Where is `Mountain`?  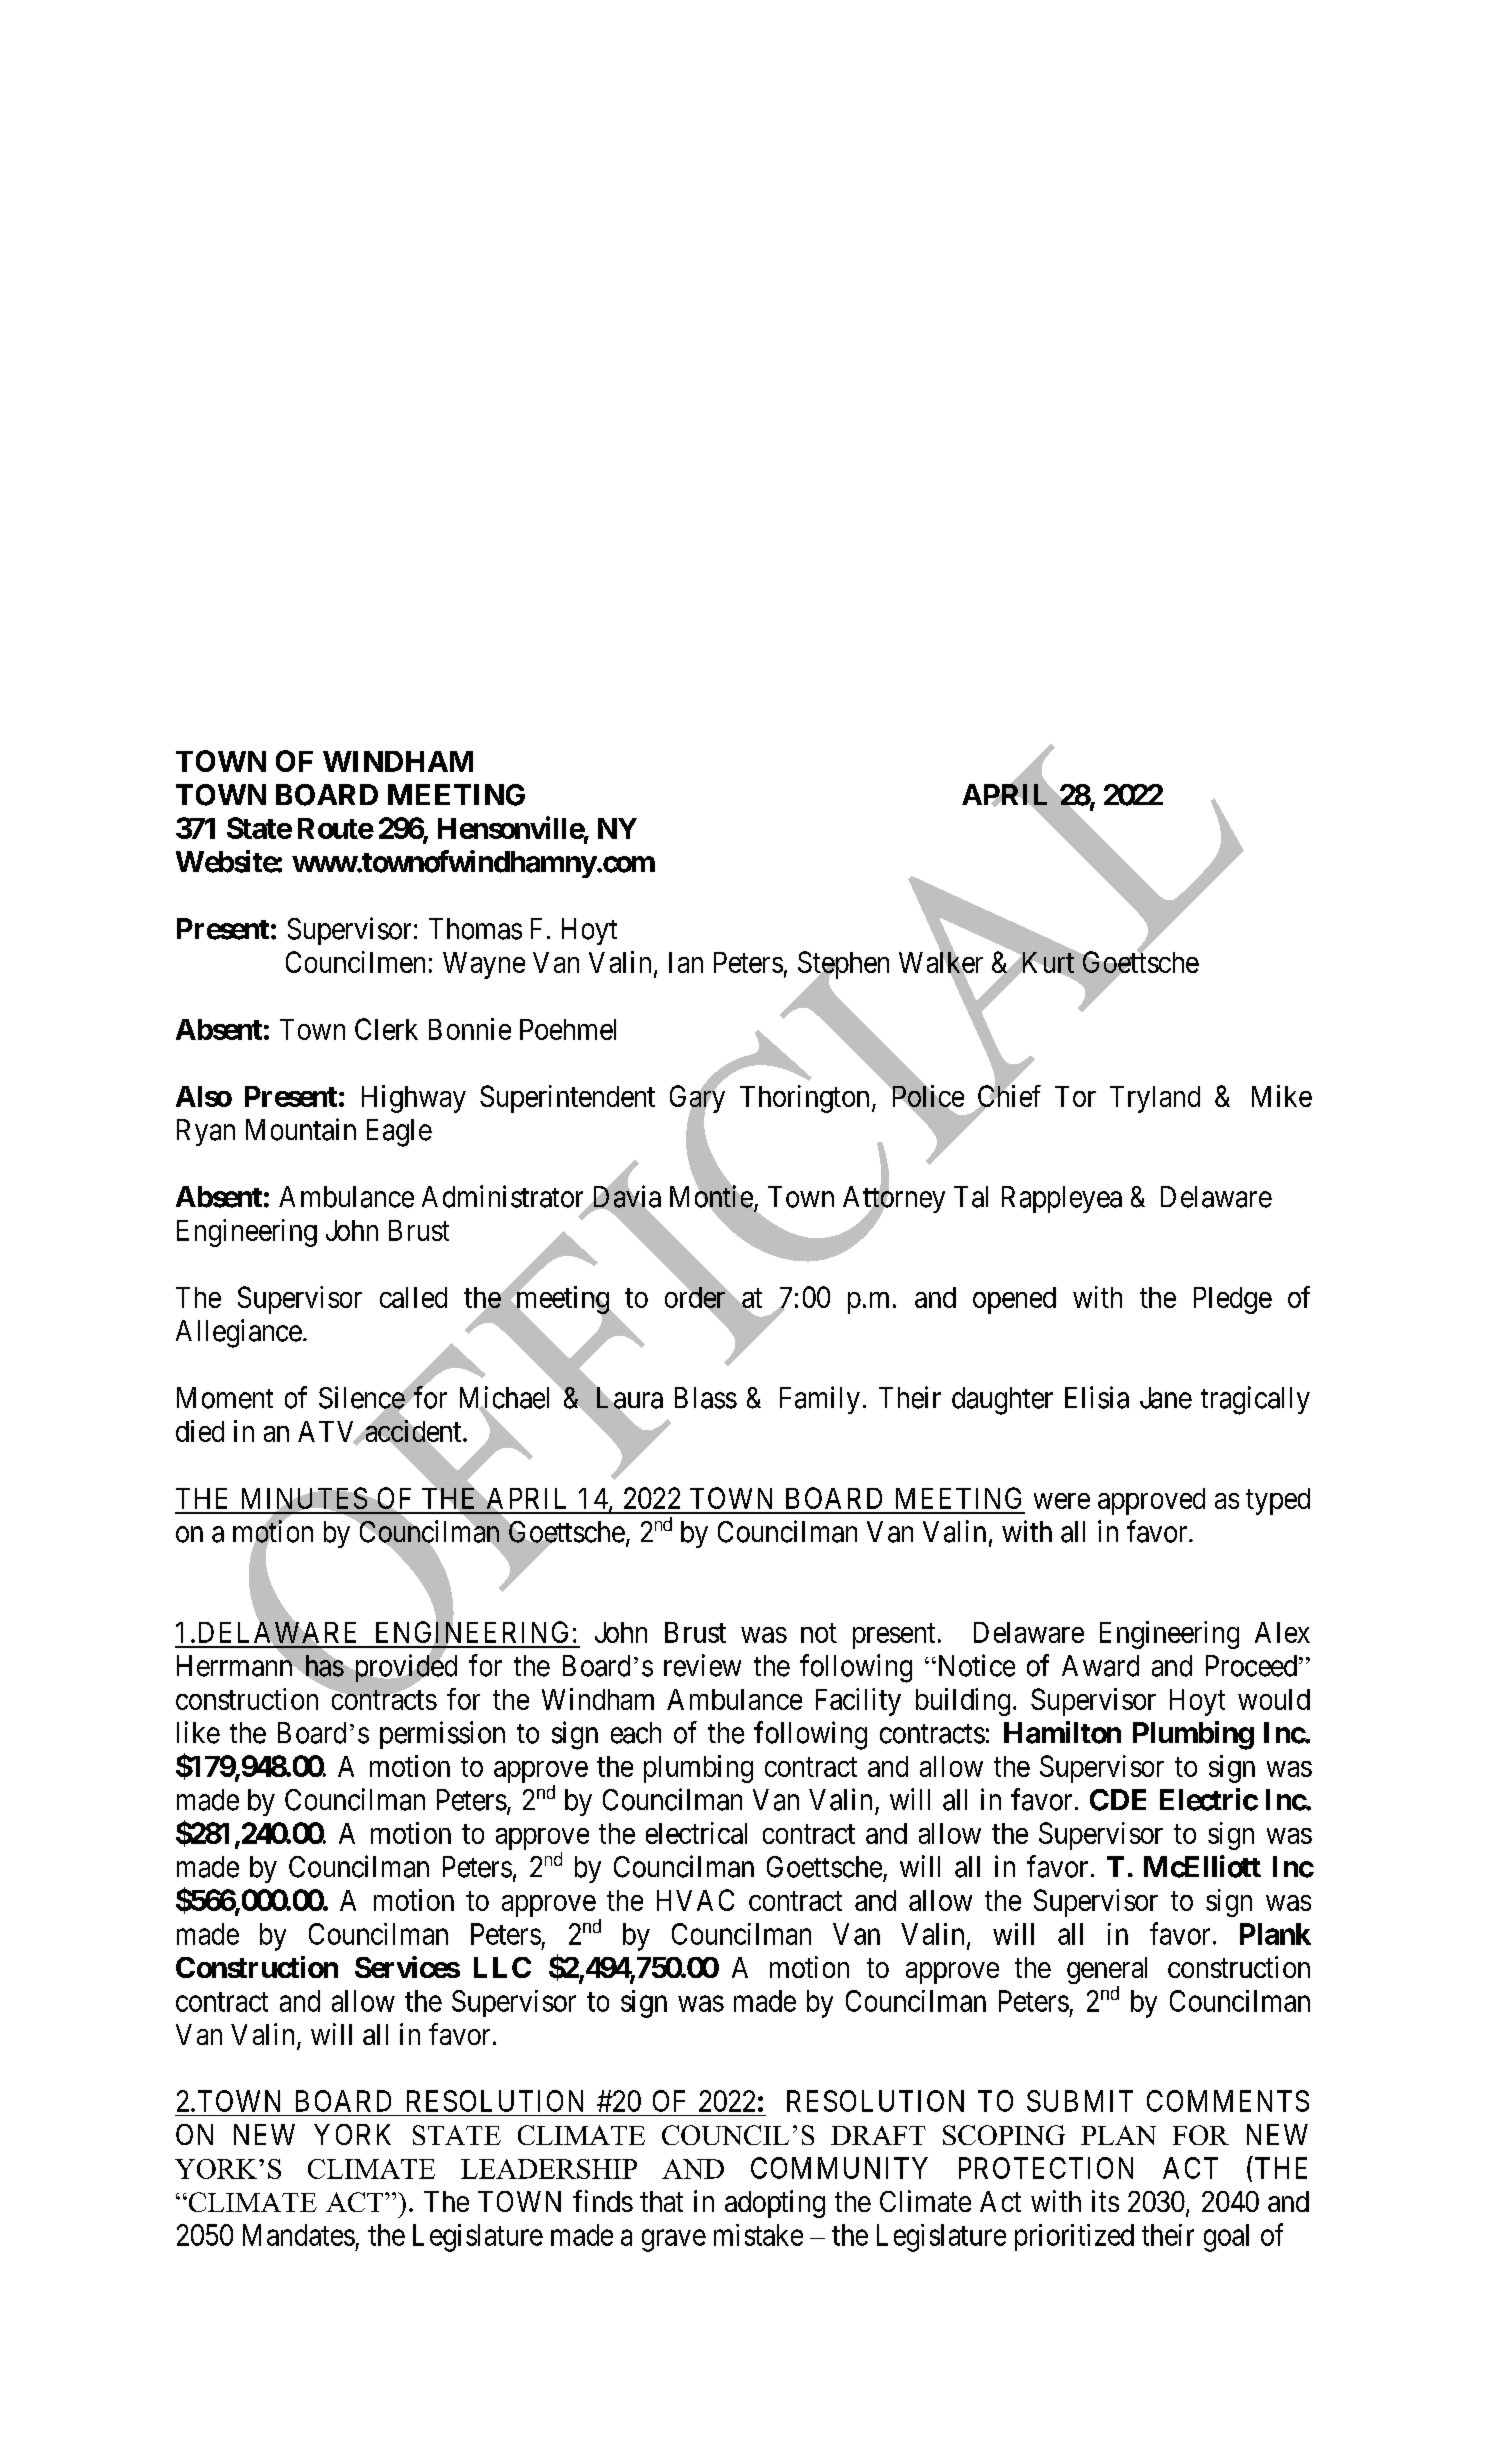 Mountain is located at coordinates (301, 1129).
